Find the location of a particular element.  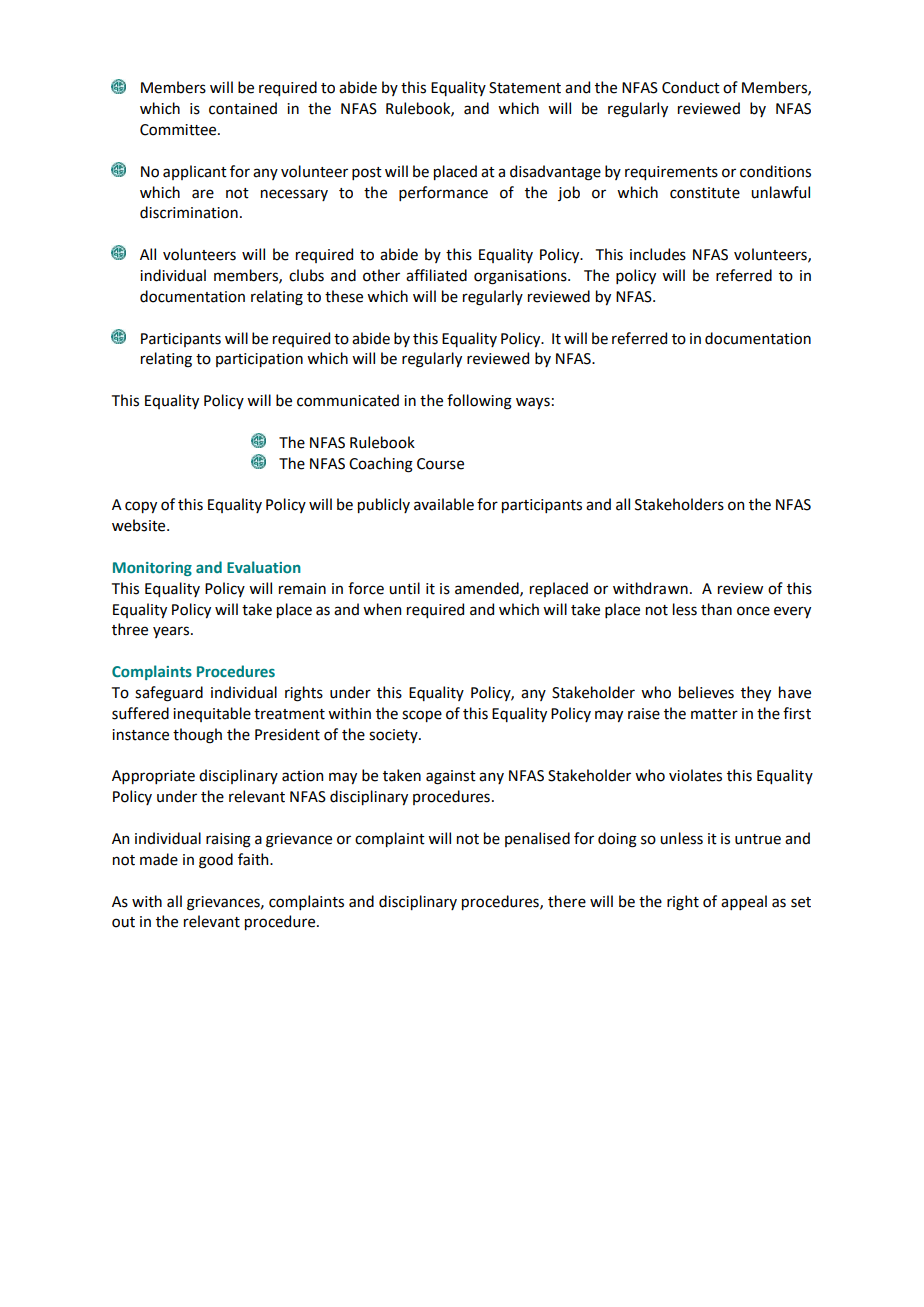

Committee is located at coordinates (179, 130).
